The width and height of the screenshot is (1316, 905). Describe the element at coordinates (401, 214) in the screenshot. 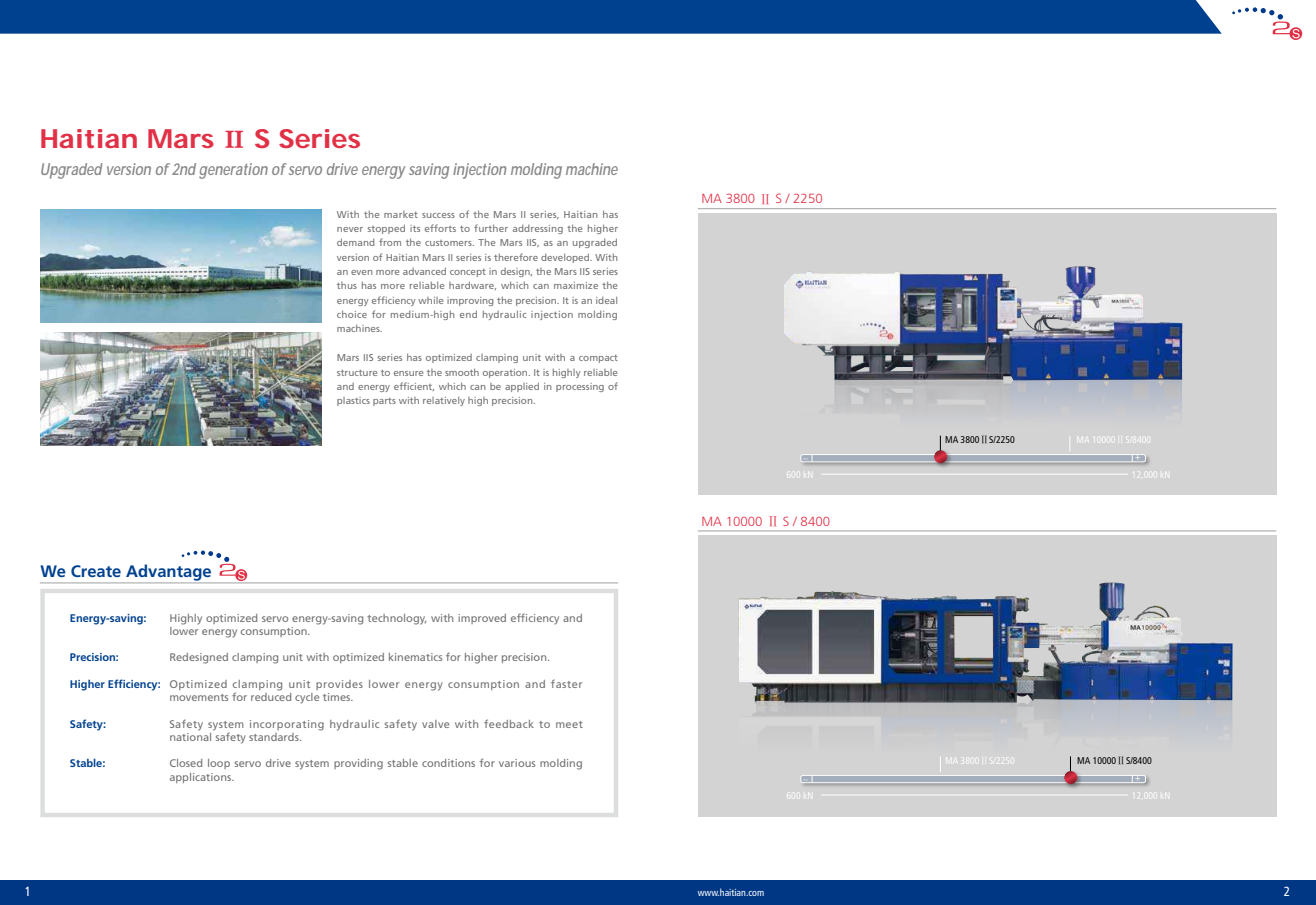

I see `market` at that location.
